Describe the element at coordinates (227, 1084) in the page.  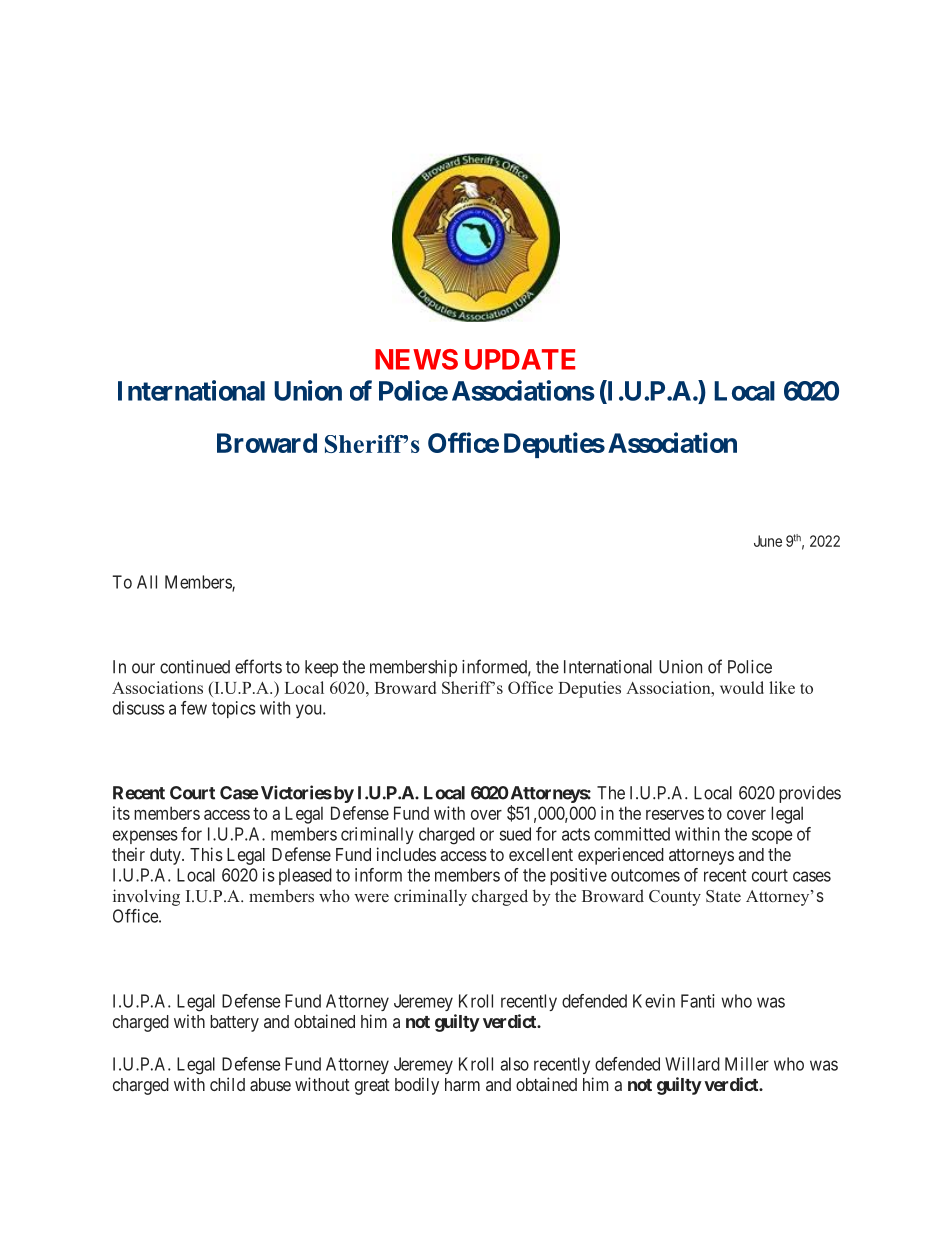
I see `child` at that location.
